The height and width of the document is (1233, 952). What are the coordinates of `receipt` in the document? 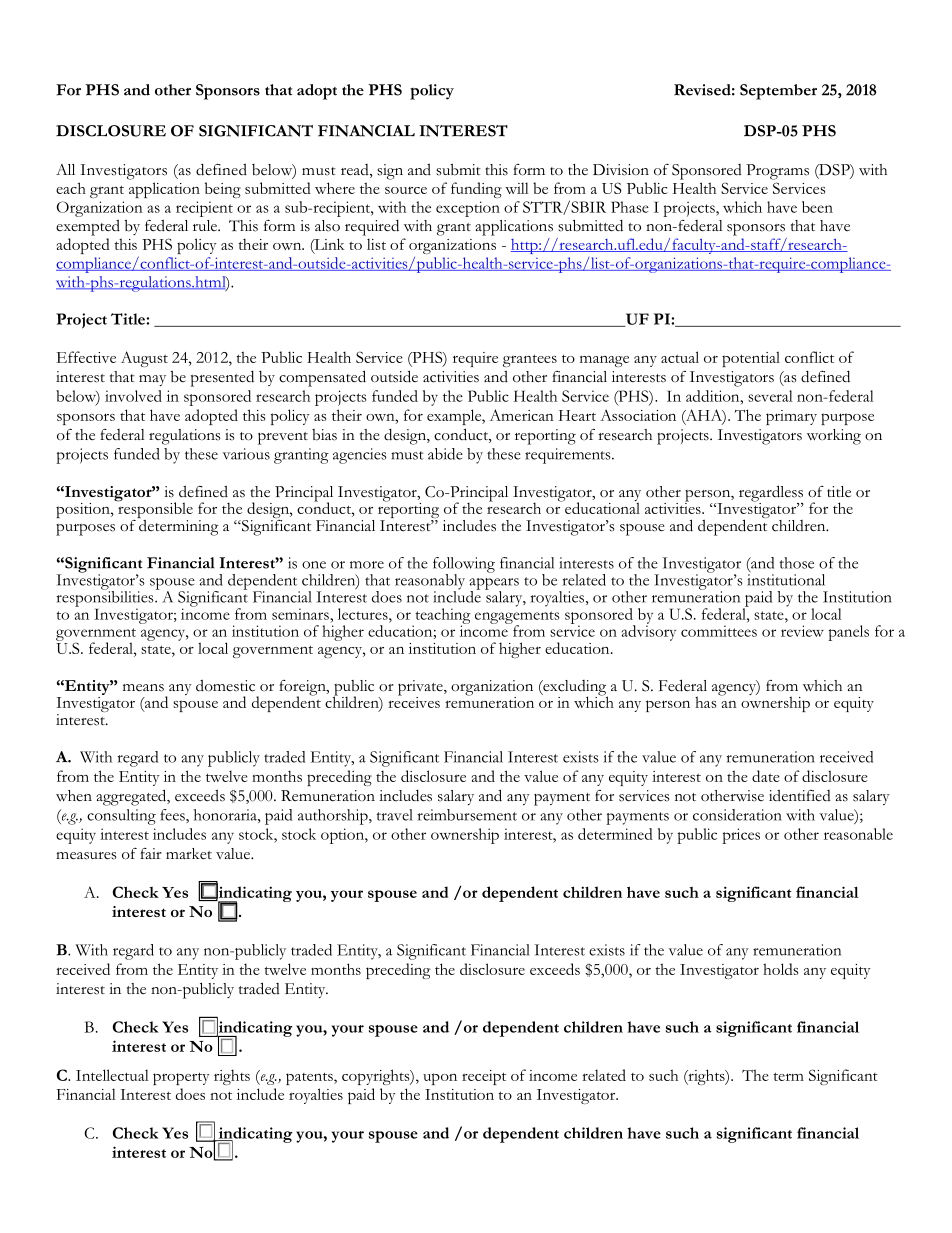 It's located at (484, 1077).
